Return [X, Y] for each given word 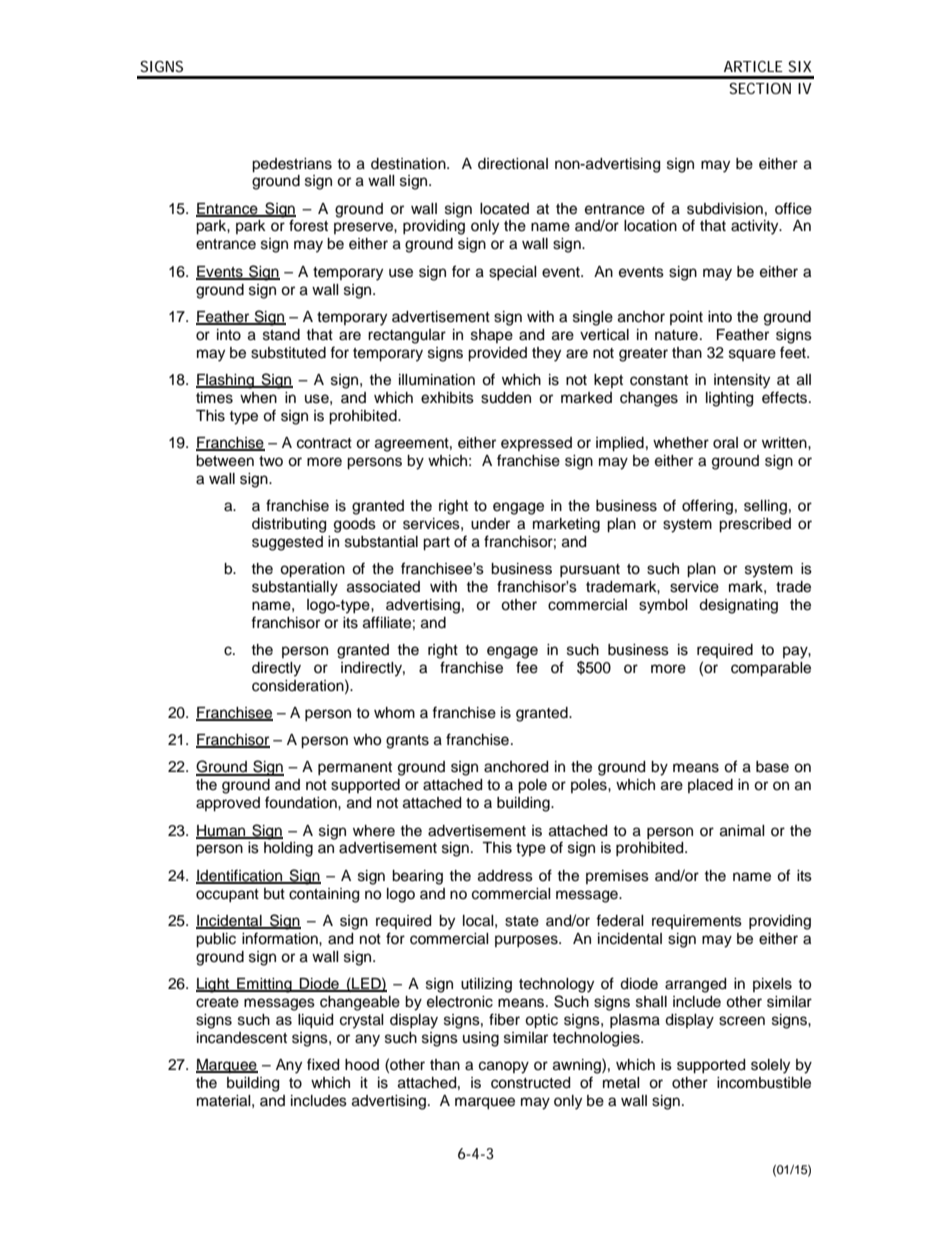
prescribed [755, 525]
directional [513, 164]
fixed [323, 1064]
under [490, 524]
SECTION [760, 88]
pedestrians [292, 165]
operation [312, 570]
